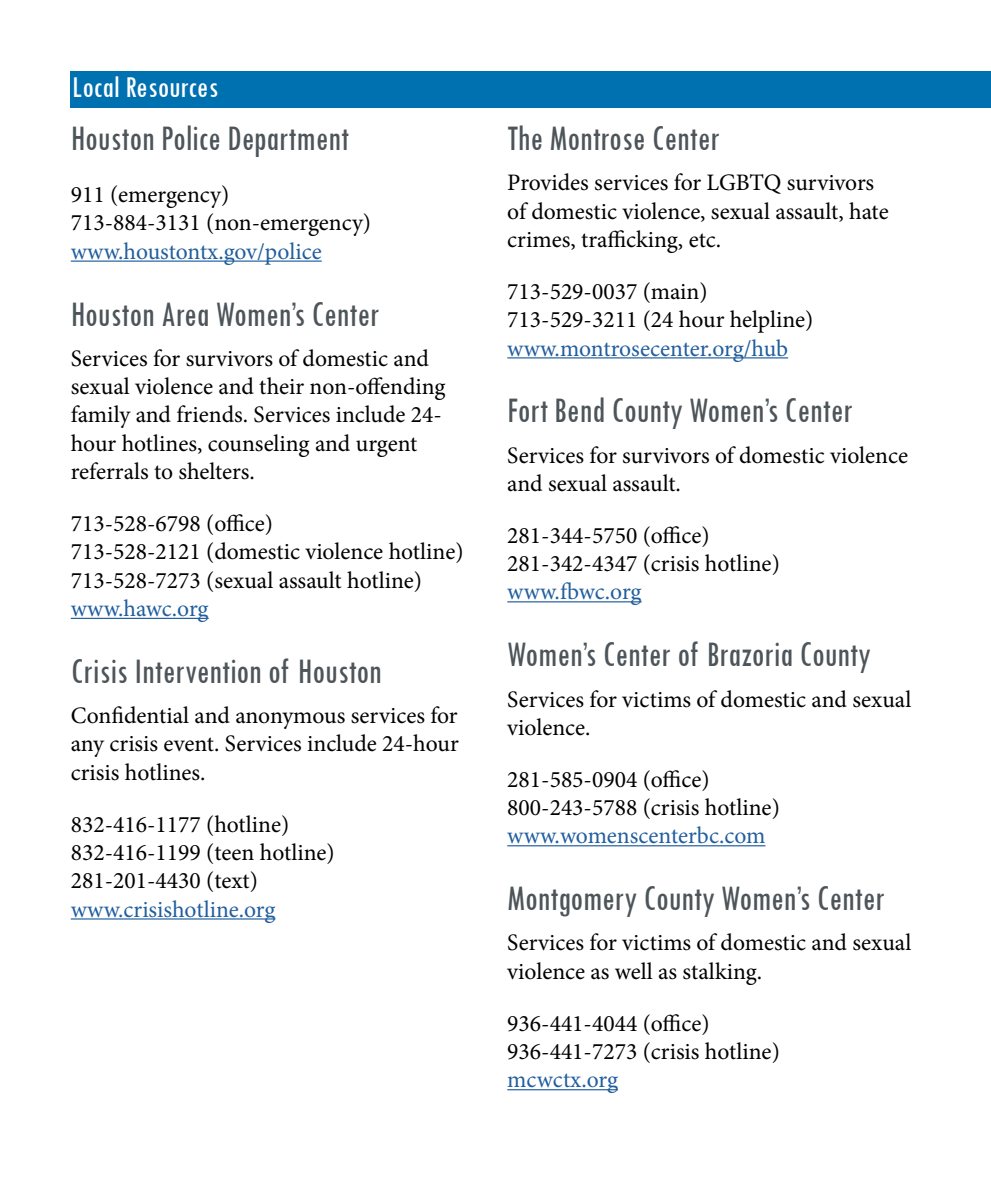 The image size is (991, 1204). I want to click on text, so click(232, 881).
